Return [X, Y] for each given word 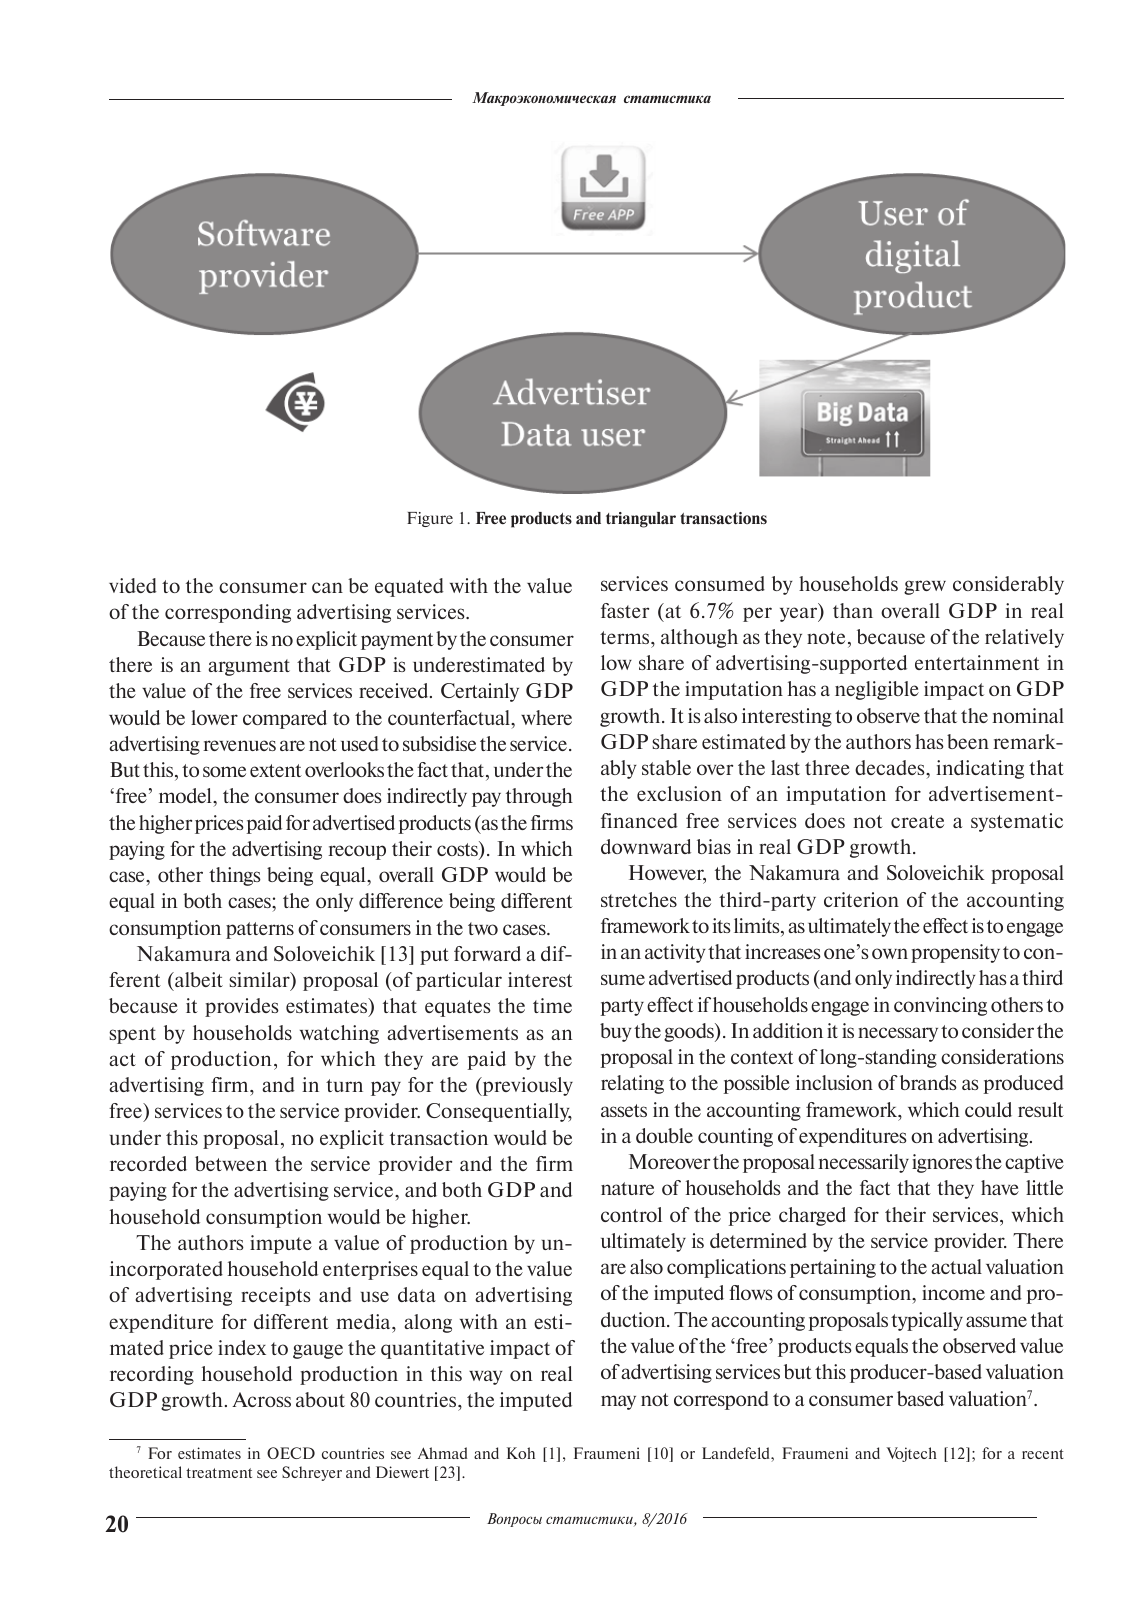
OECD [291, 1453]
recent [1043, 1454]
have [1000, 1187]
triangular [641, 520]
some [224, 771]
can [327, 587]
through [539, 797]
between [231, 1163]
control [631, 1214]
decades [891, 767]
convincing [940, 1006]
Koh [521, 1453]
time [552, 1005]
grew [925, 587]
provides [242, 1007]
